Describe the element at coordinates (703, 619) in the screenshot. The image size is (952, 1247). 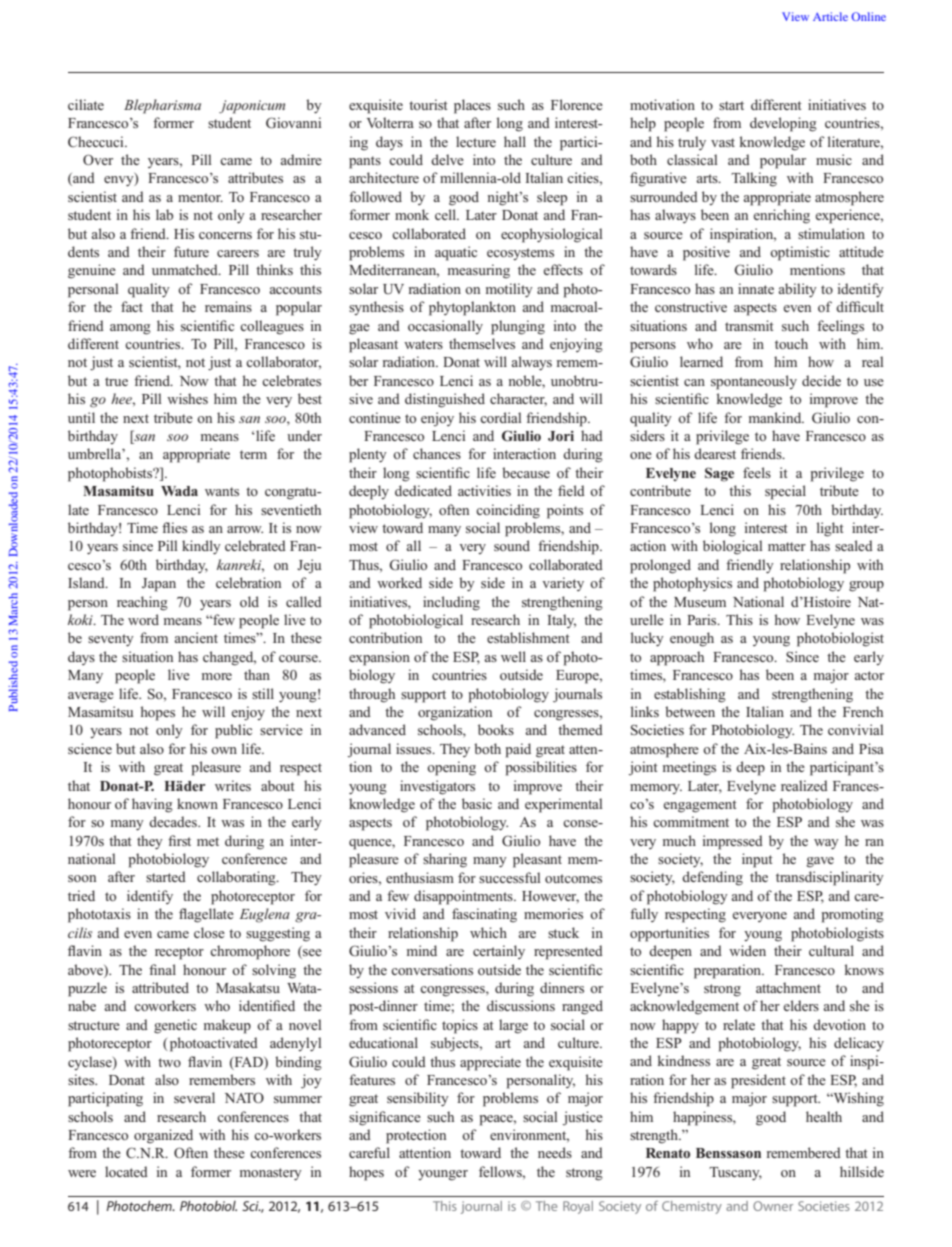
I see `Paris` at that location.
